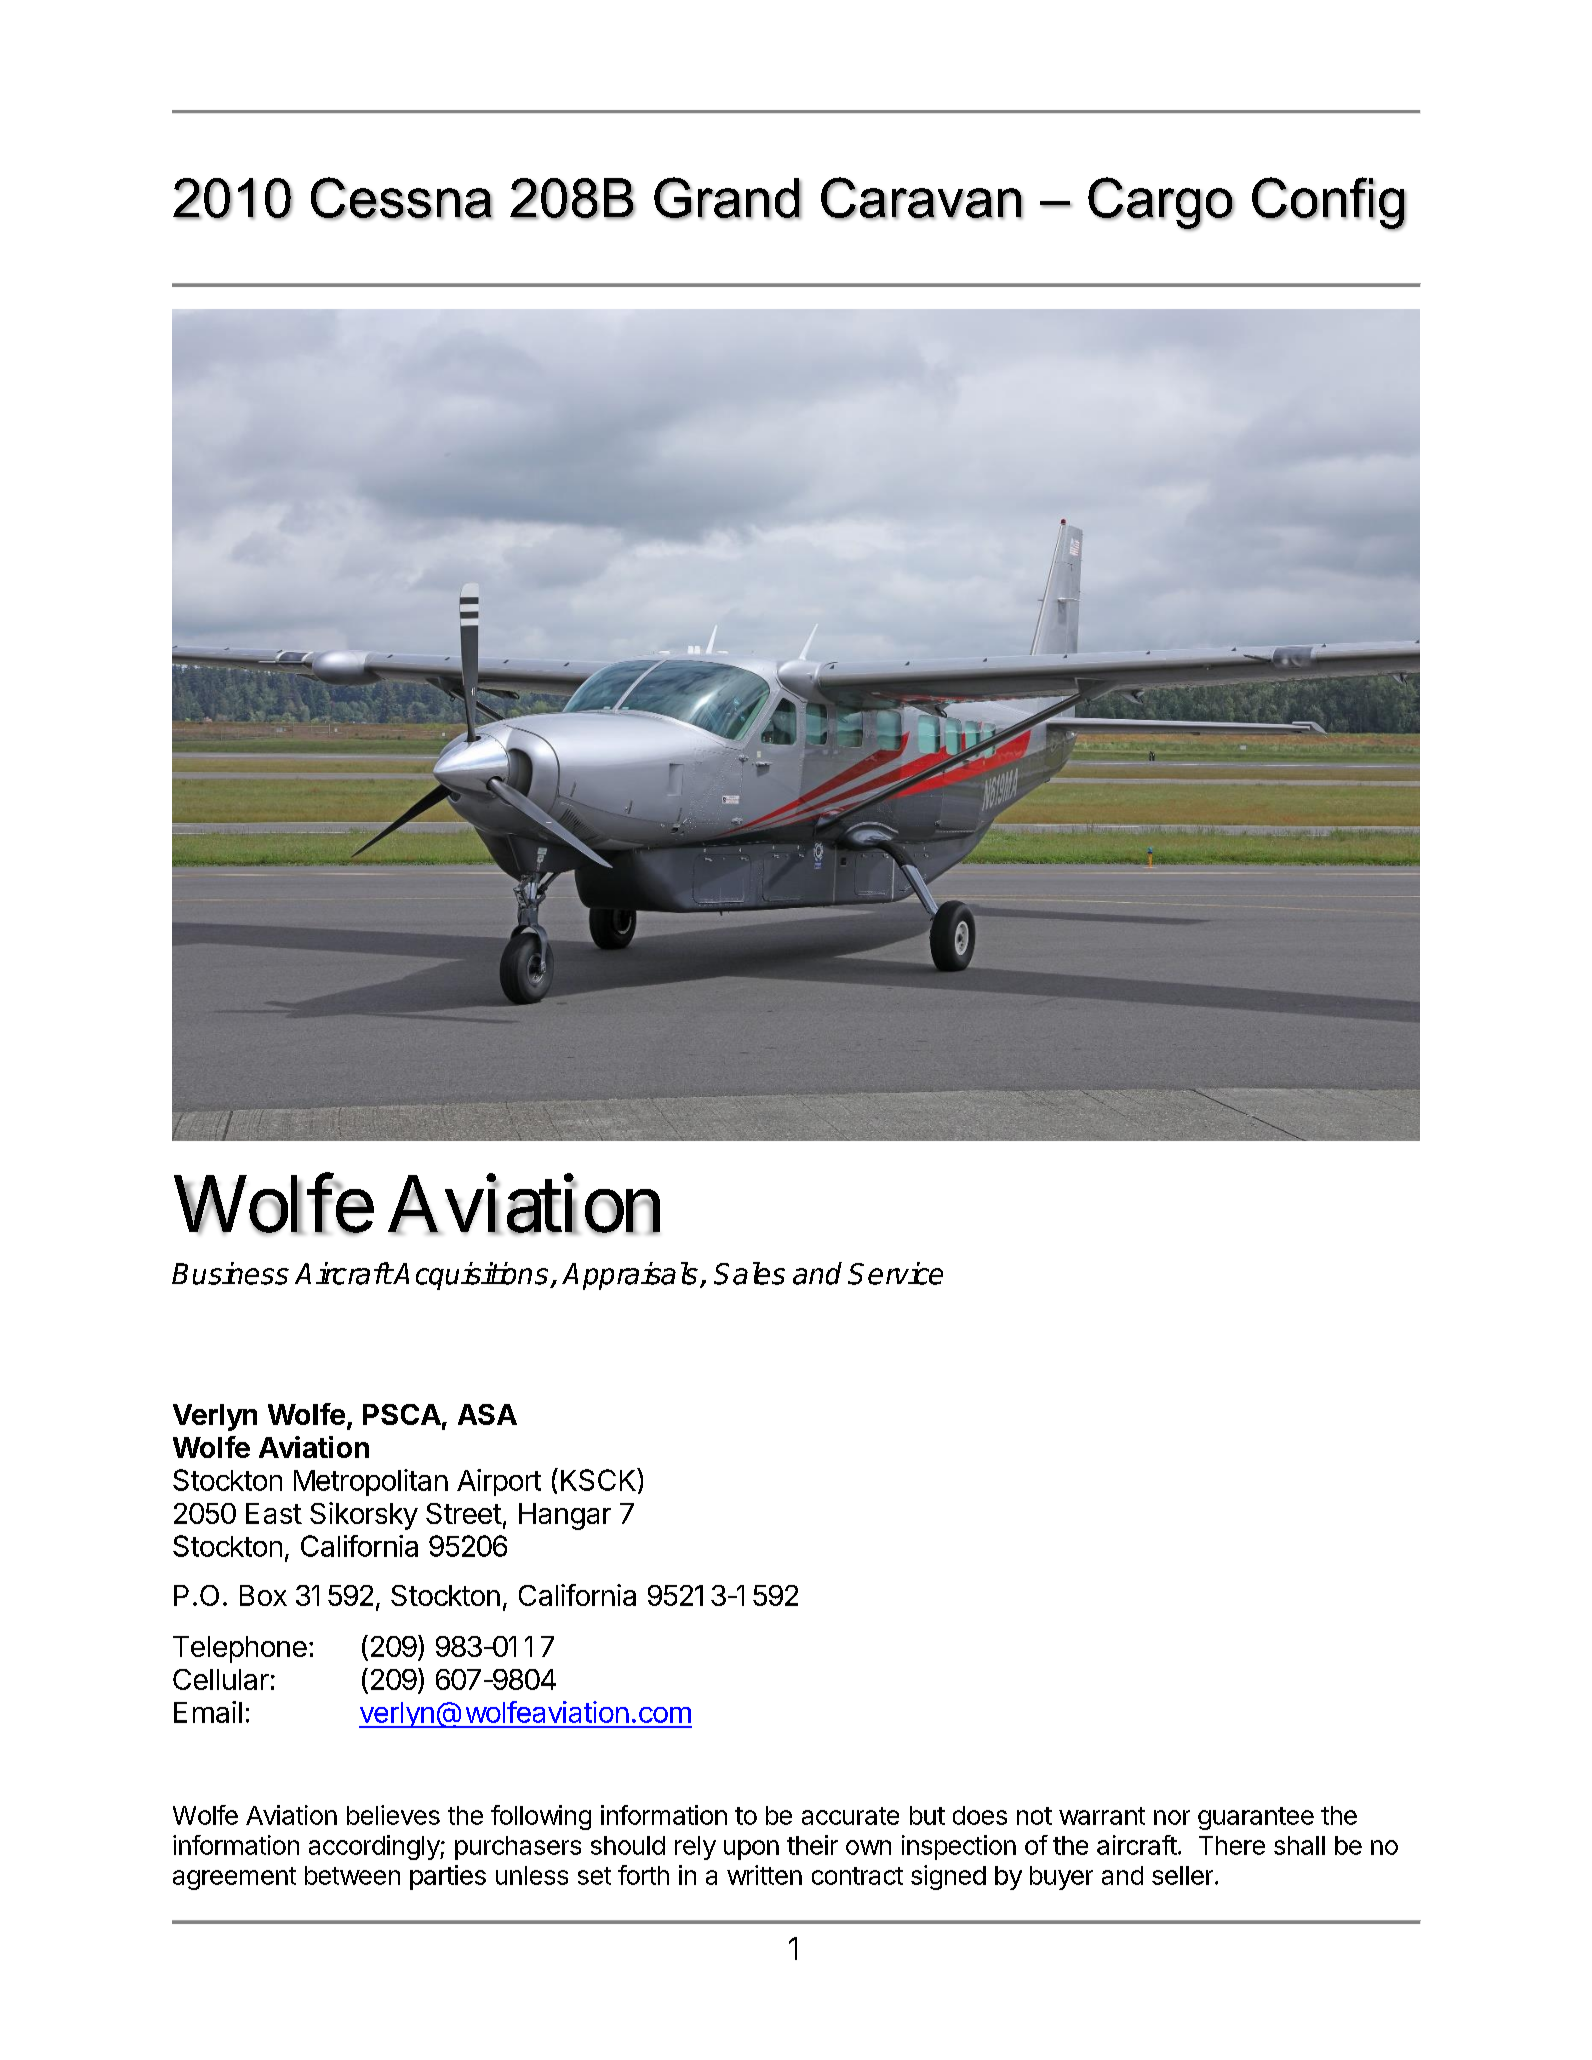 This document has height=2060, width=1592. Describe the element at coordinates (1161, 204) in the document. I see `Cargo` at that location.
